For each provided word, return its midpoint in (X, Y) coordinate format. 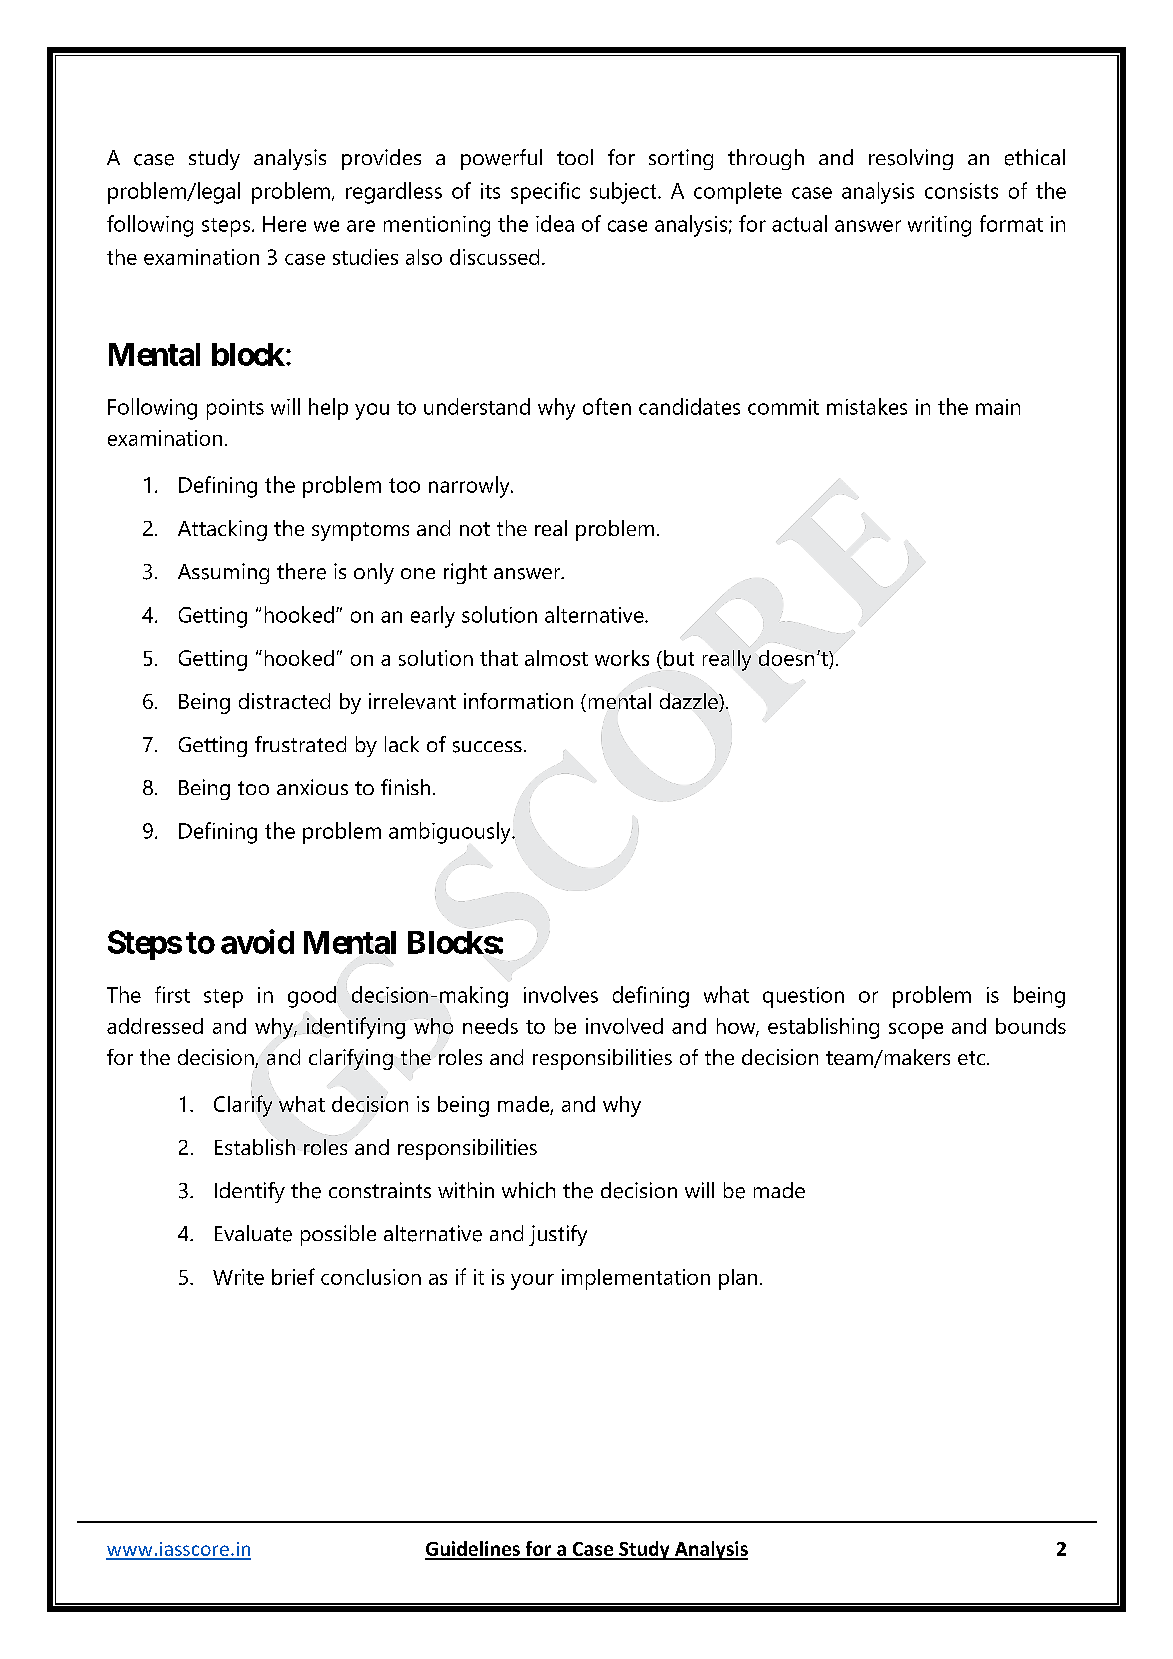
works (622, 658)
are (361, 226)
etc (971, 1058)
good (313, 997)
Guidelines (473, 1550)
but (679, 658)
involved (624, 1026)
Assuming (223, 573)
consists (961, 191)
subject (624, 193)
